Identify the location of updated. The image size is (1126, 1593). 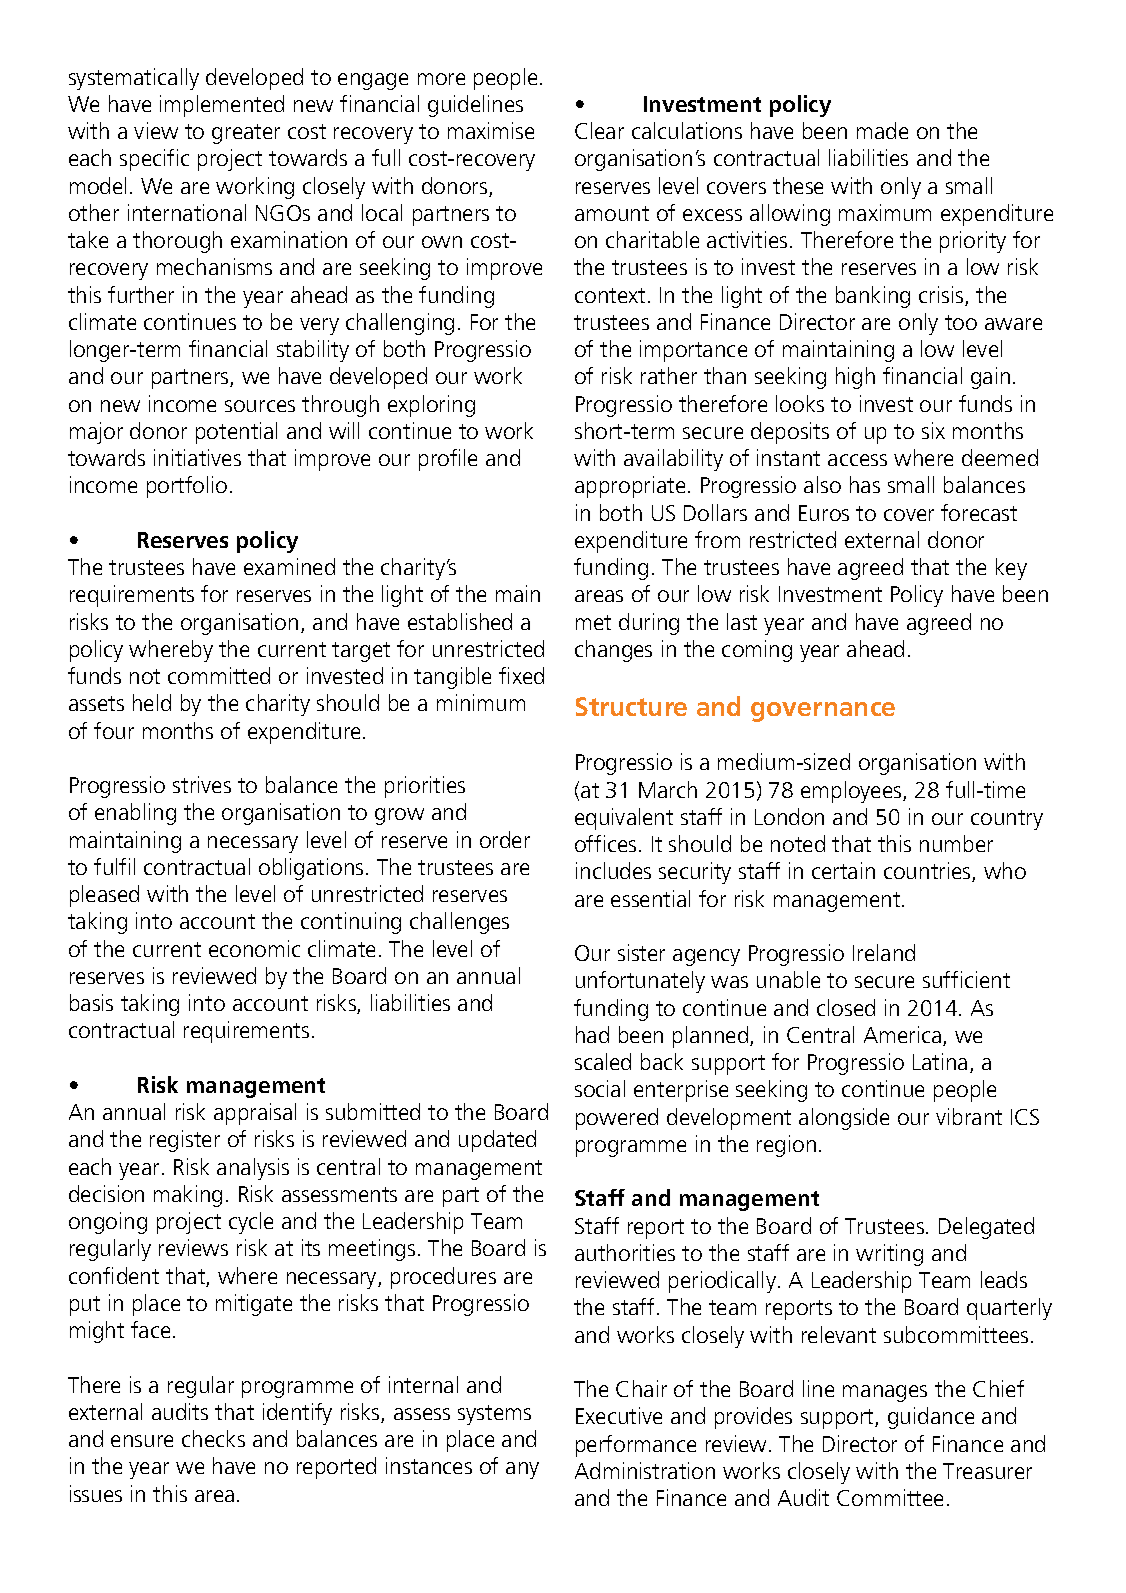
(497, 1141).
